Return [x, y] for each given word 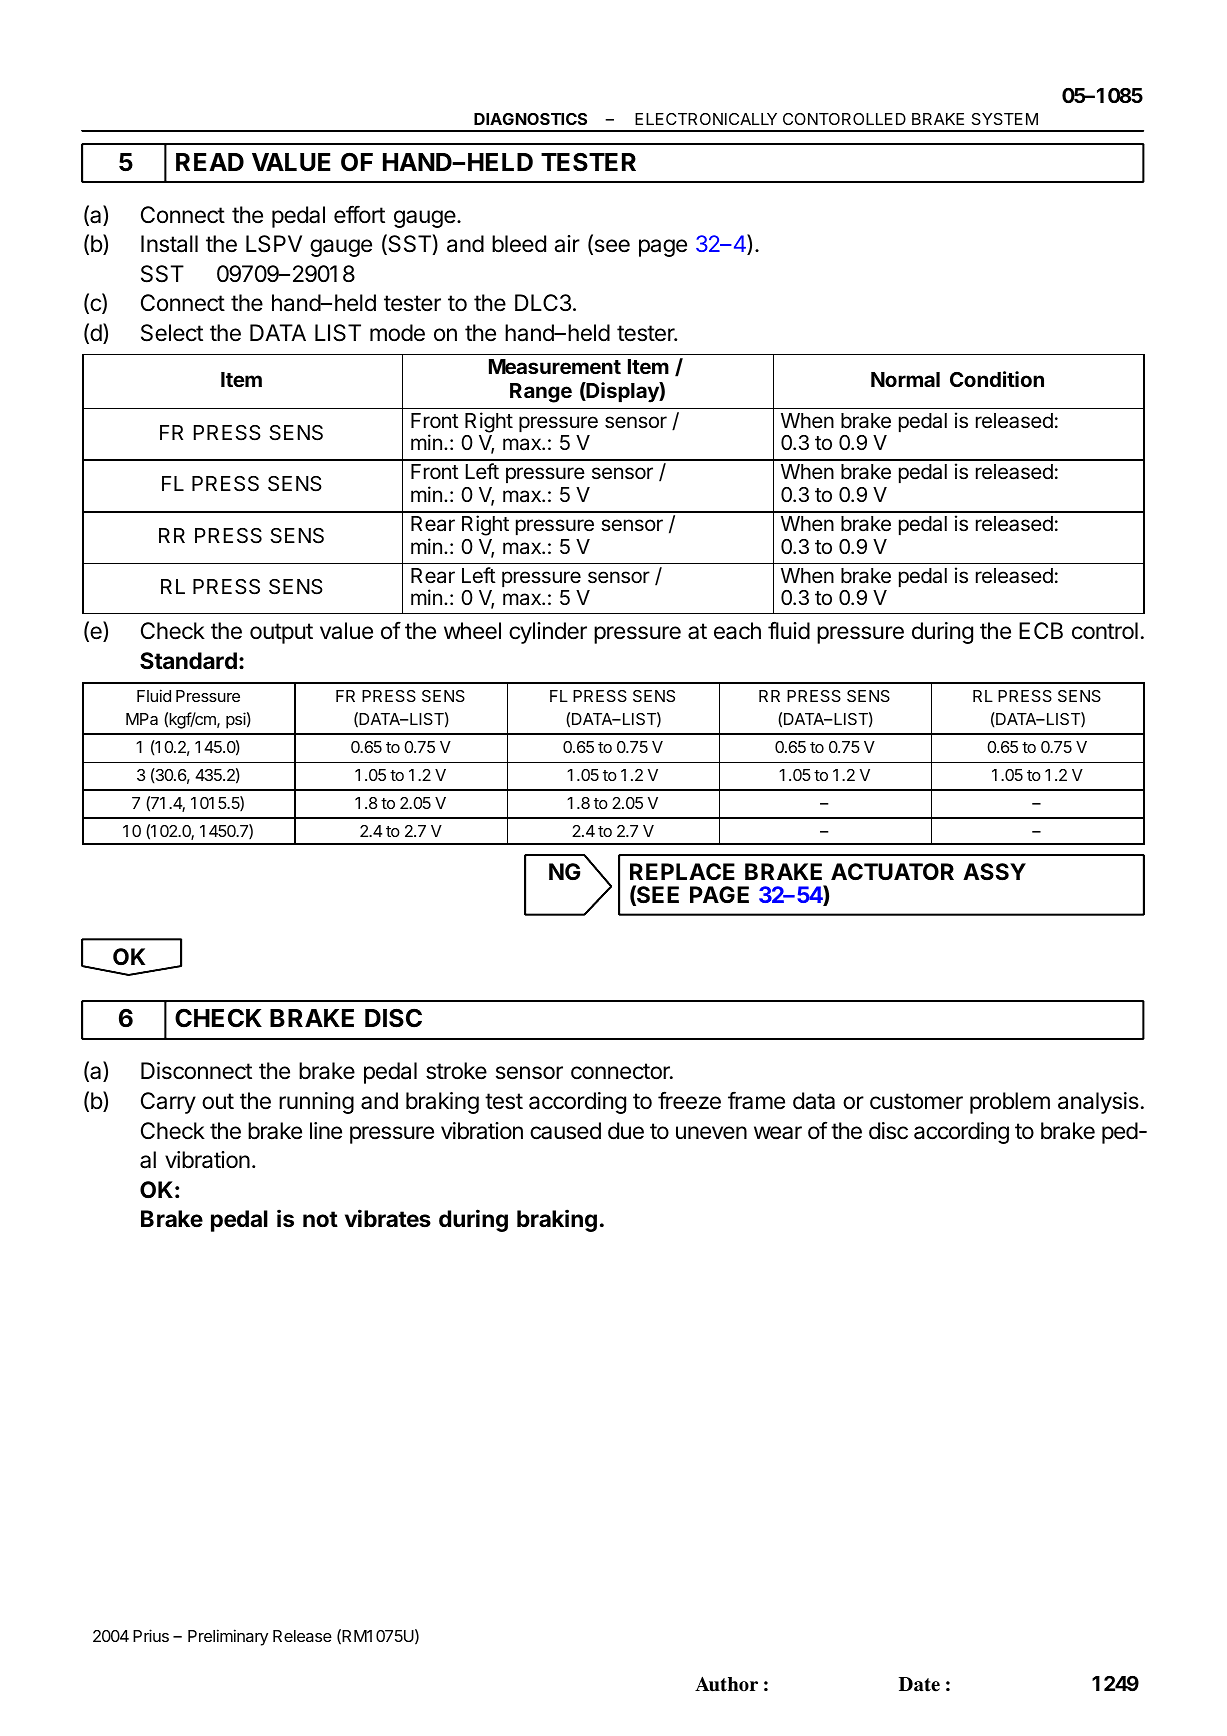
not [320, 1219]
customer [916, 1101]
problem [1010, 1103]
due [626, 1131]
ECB [1041, 630]
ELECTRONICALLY [706, 119]
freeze [689, 1100]
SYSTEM [1005, 119]
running [316, 1103]
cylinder [548, 633]
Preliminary [228, 1637]
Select [172, 333]
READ [210, 162]
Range [541, 393]
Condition [997, 379]
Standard [188, 661]
